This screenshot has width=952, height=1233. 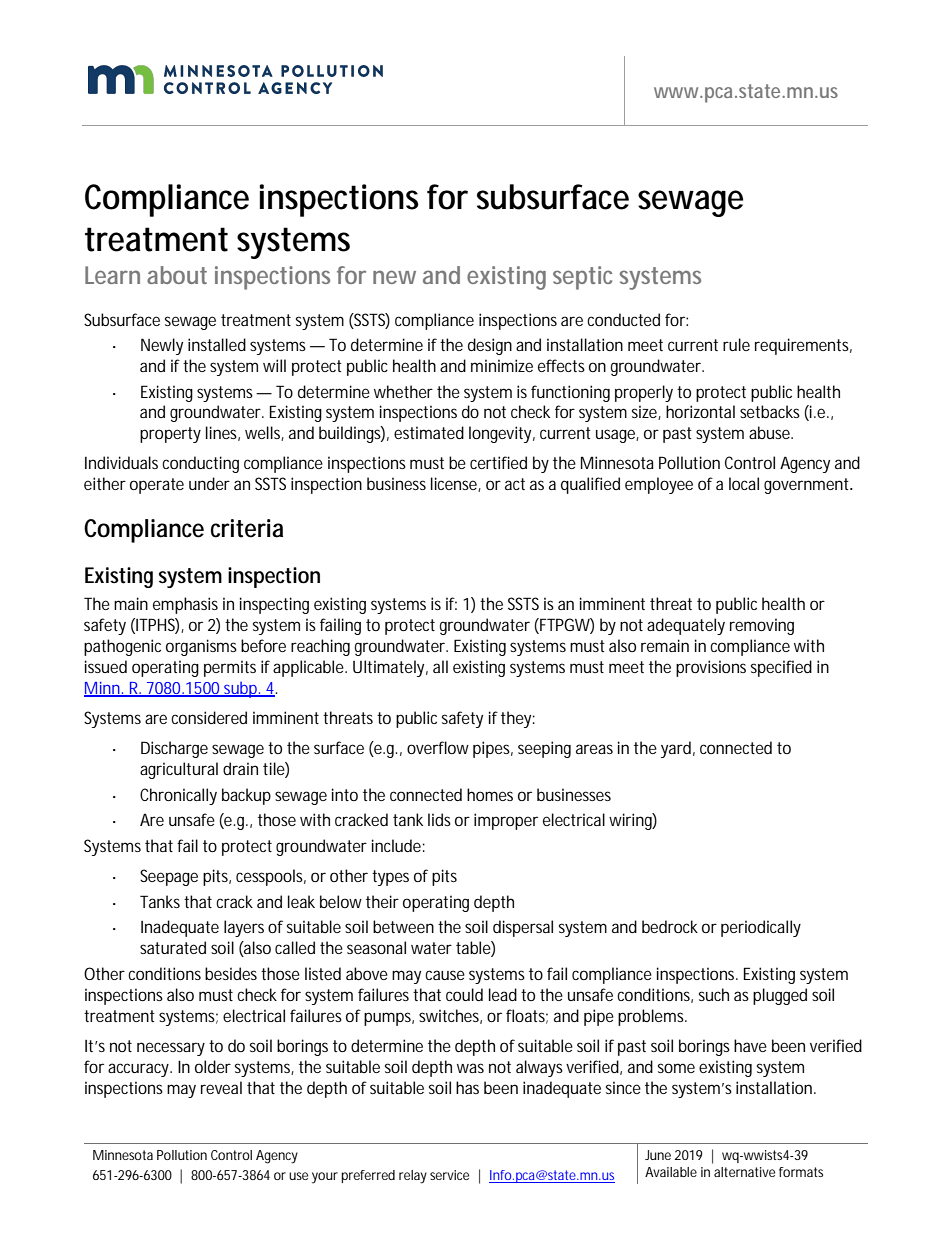 I want to click on provisions, so click(x=711, y=668).
